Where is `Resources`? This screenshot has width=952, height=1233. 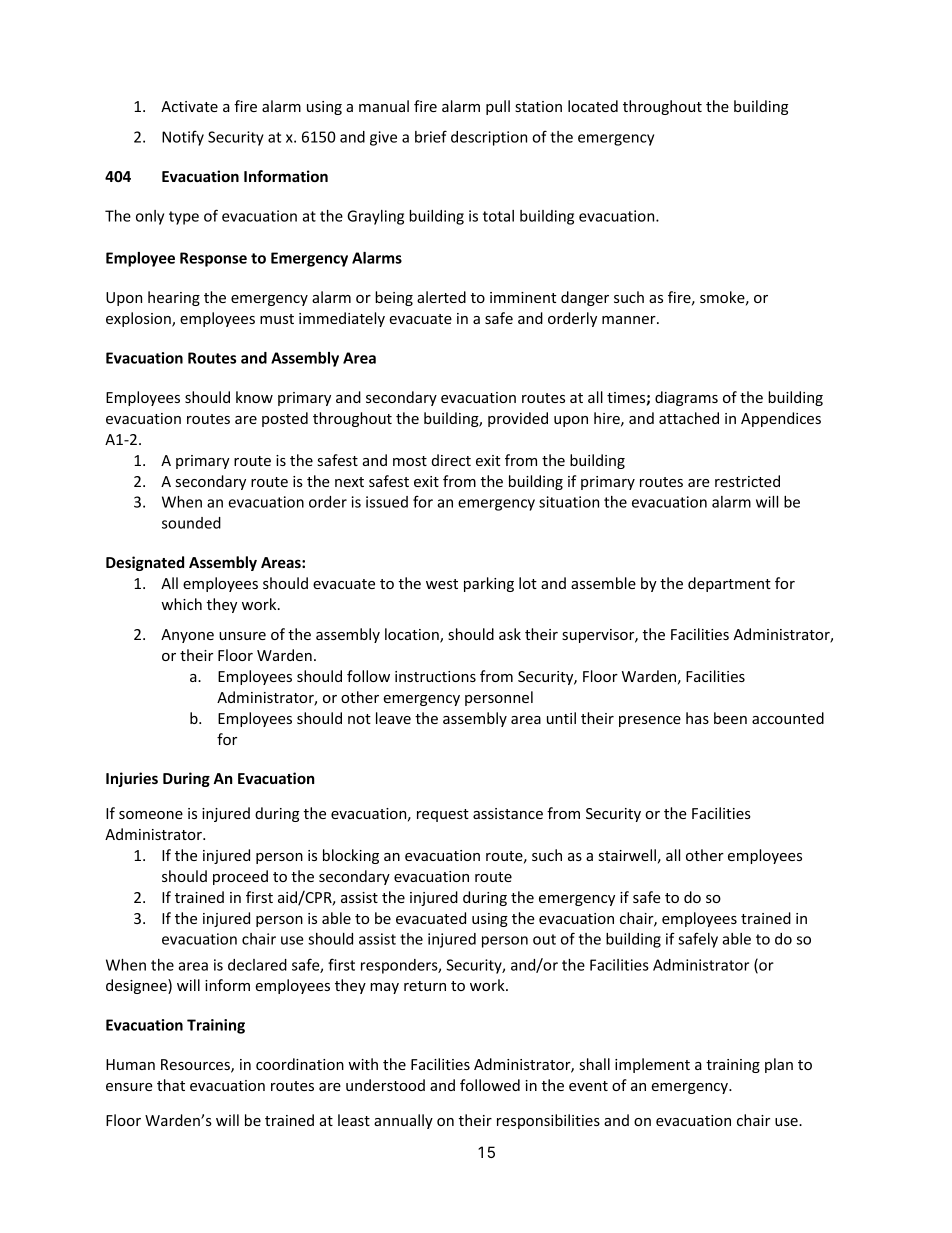
Resources is located at coordinates (196, 1066).
